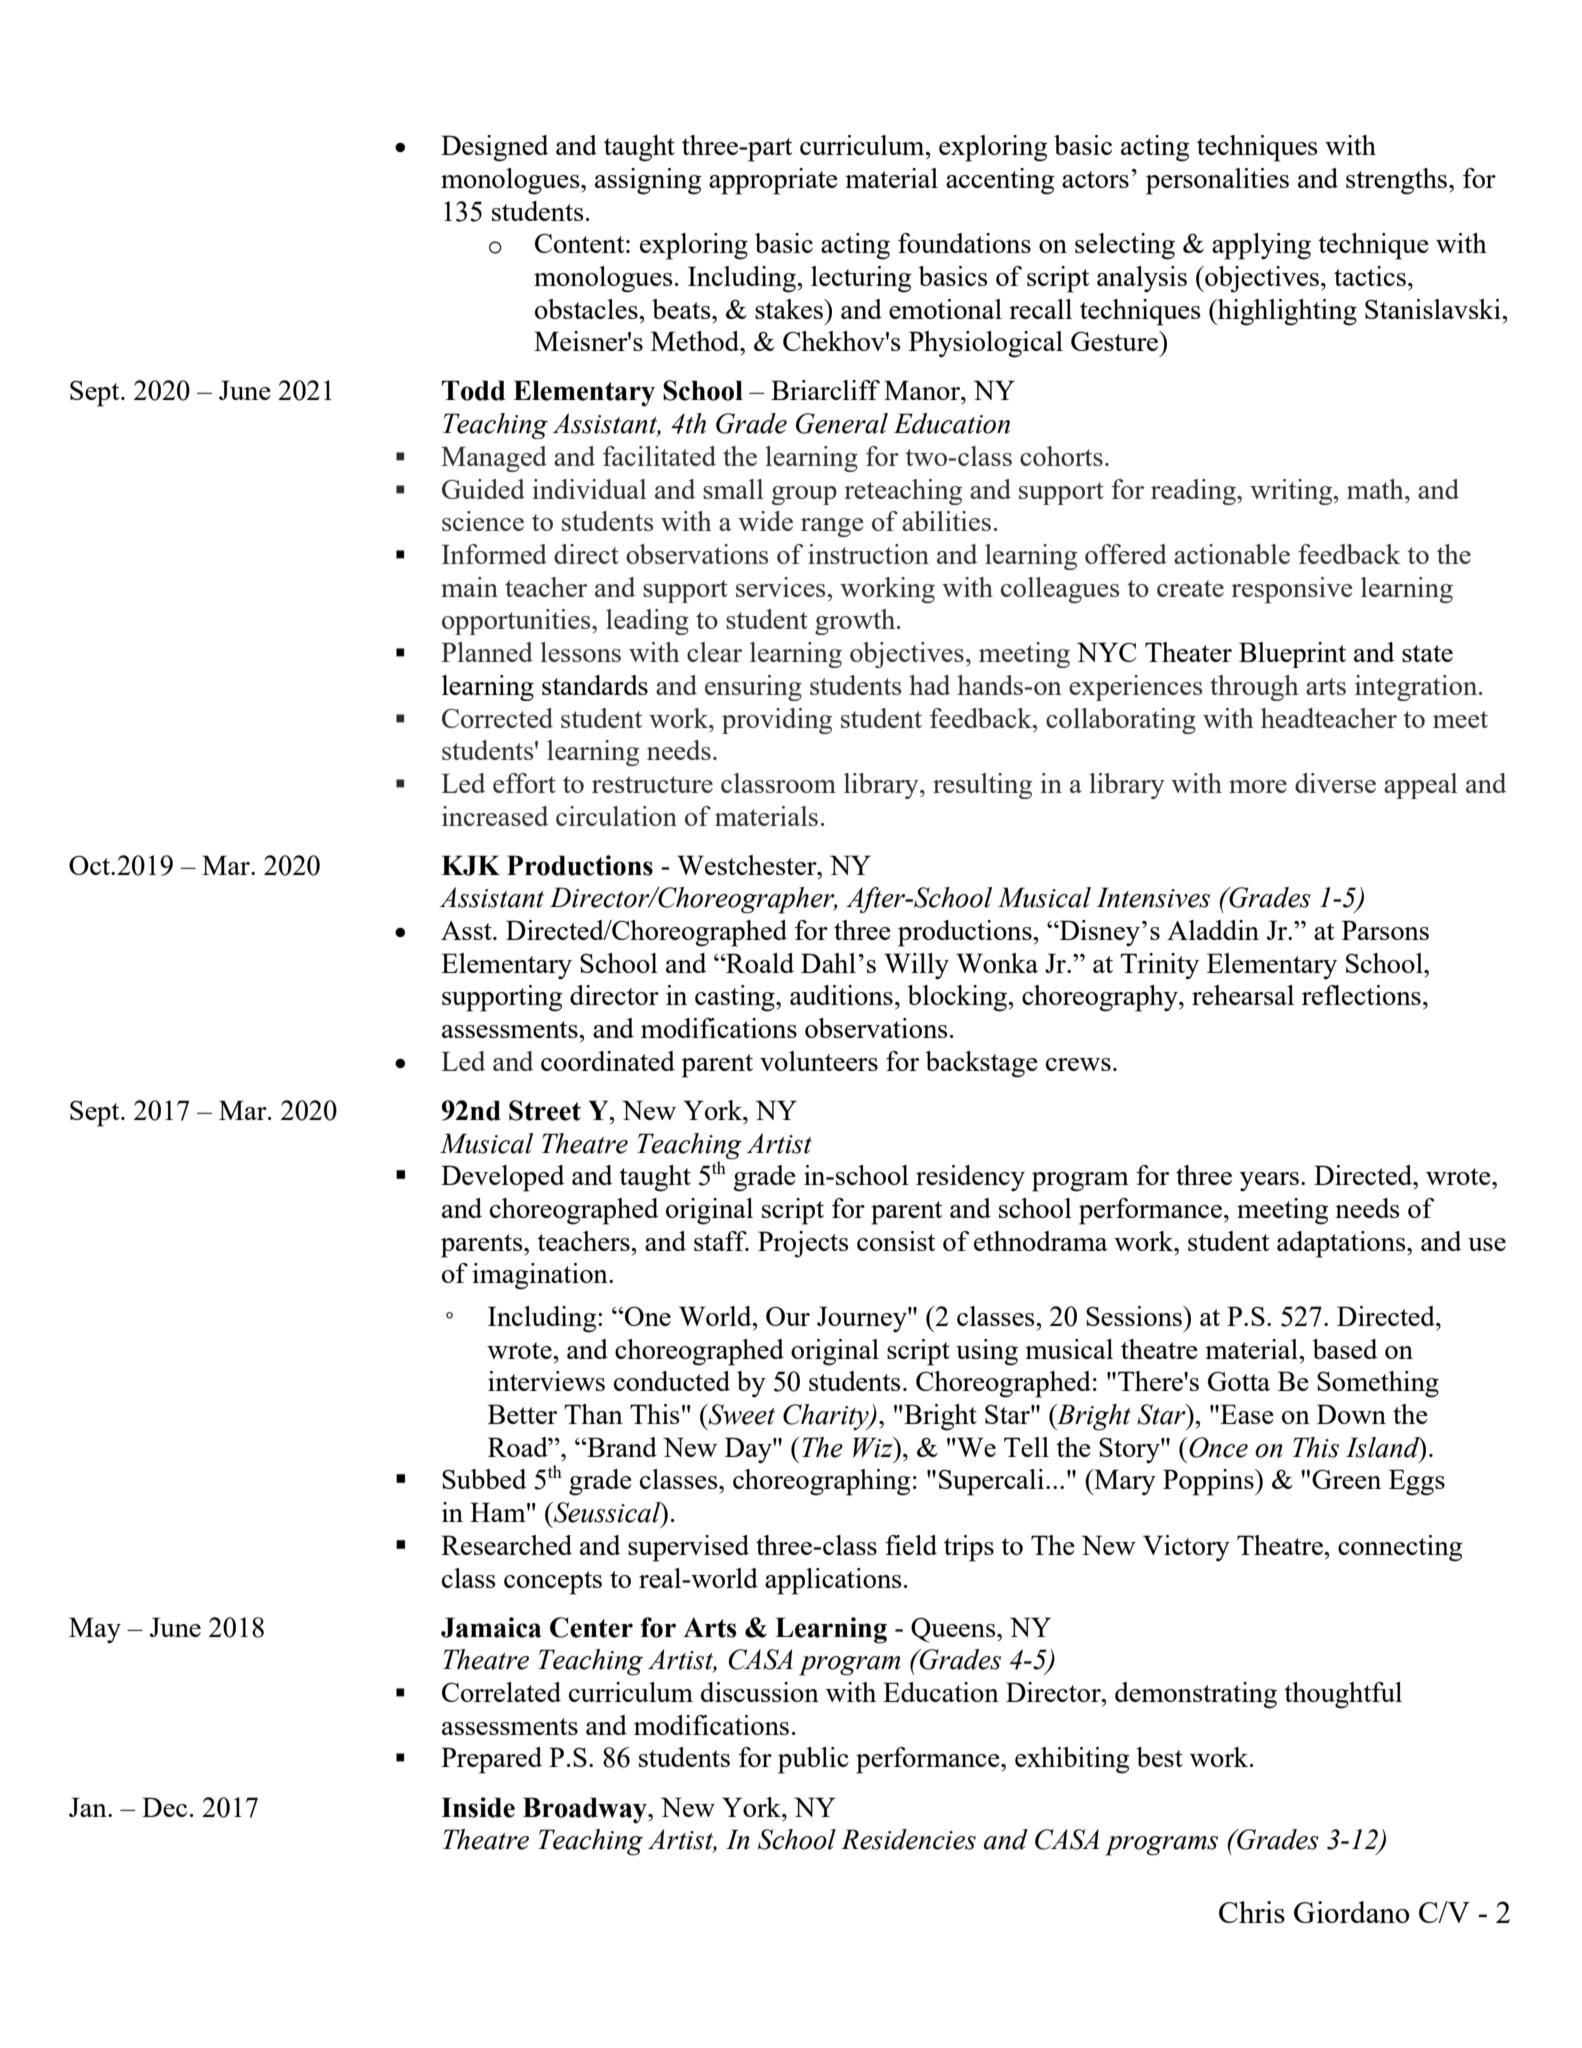 Image resolution: width=1582 pixels, height=2048 pixels. What do you see at coordinates (467, 930) in the screenshot?
I see `Asst` at bounding box center [467, 930].
